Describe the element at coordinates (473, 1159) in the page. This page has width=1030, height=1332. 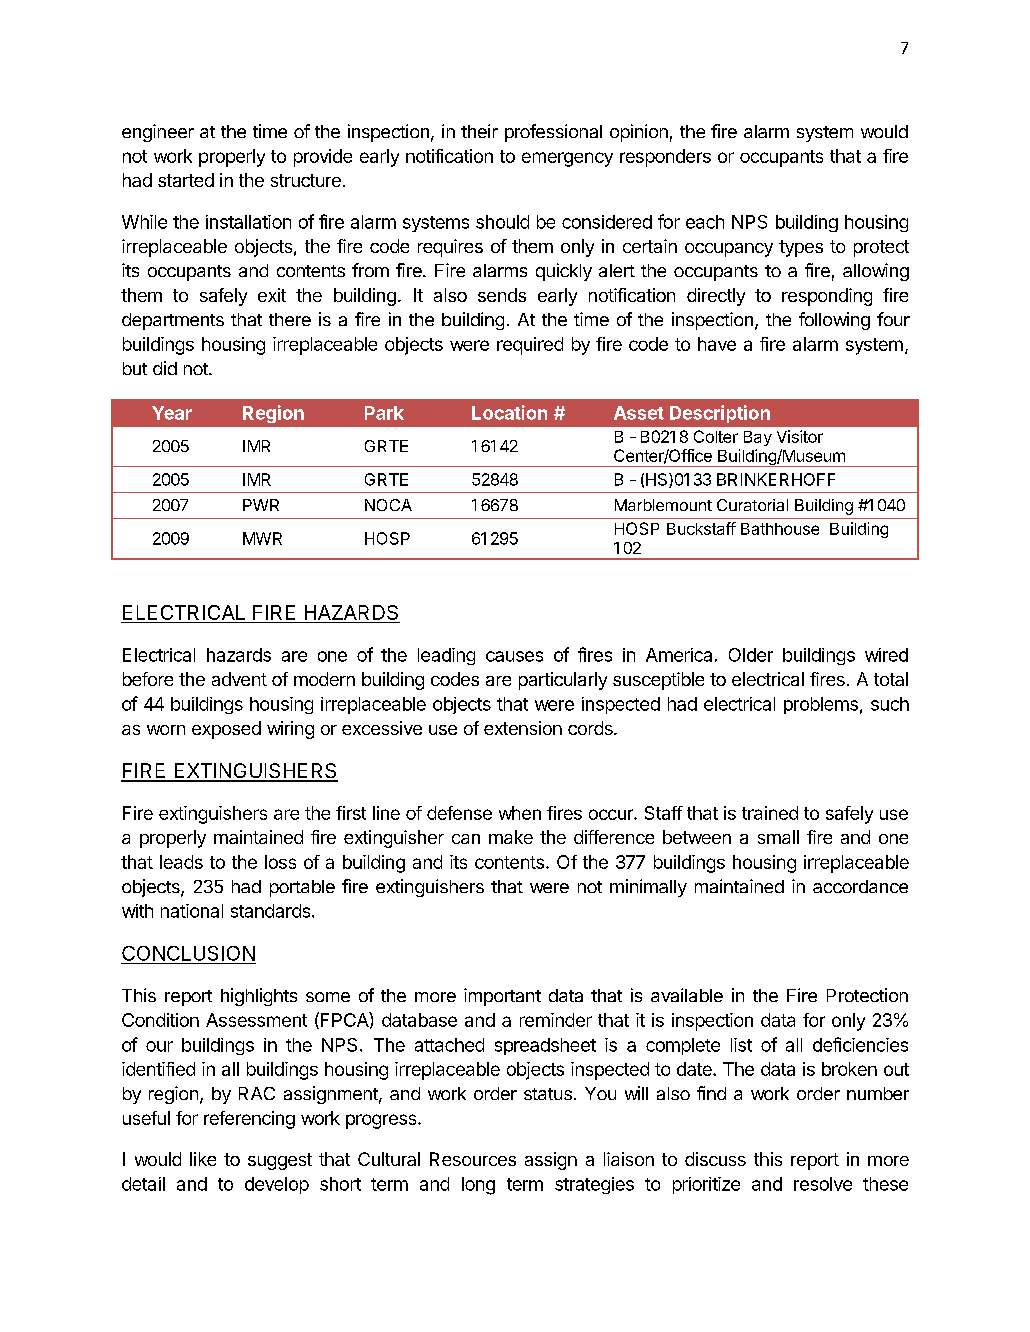
I see `Resources` at that location.
